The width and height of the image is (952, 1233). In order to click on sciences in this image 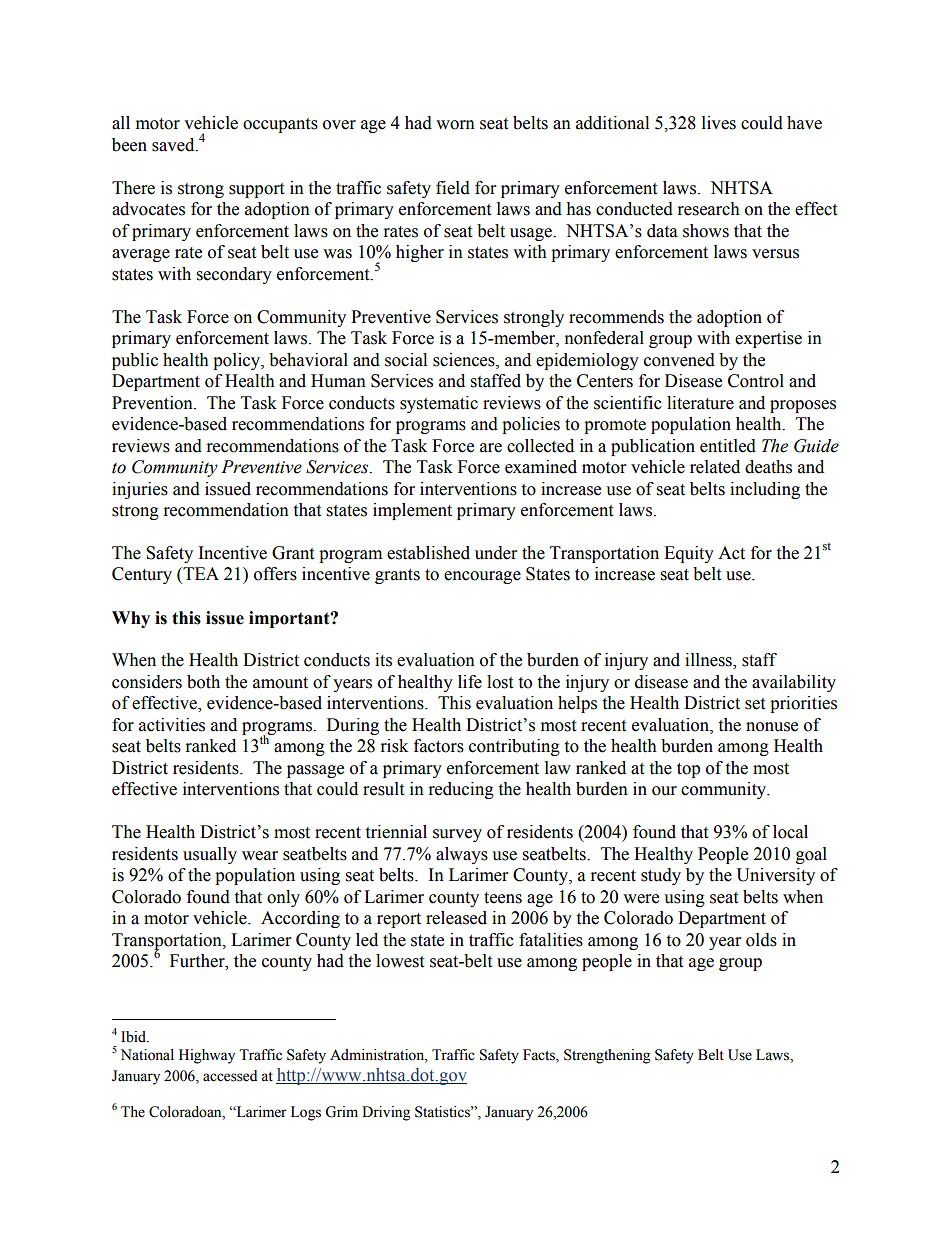, I will do `click(465, 360)`.
